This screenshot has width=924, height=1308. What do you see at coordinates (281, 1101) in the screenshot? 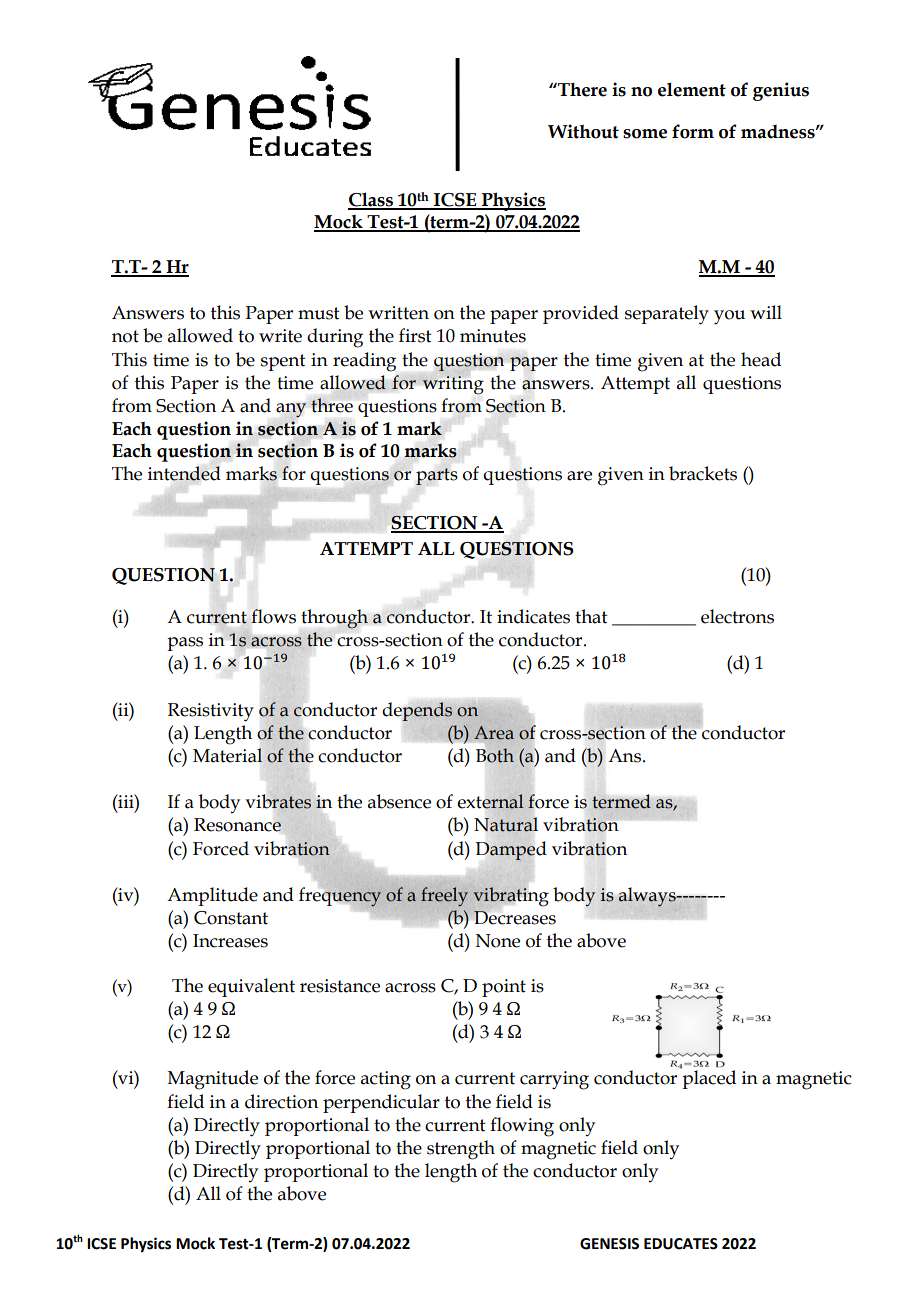
I see `direction` at bounding box center [281, 1101].
